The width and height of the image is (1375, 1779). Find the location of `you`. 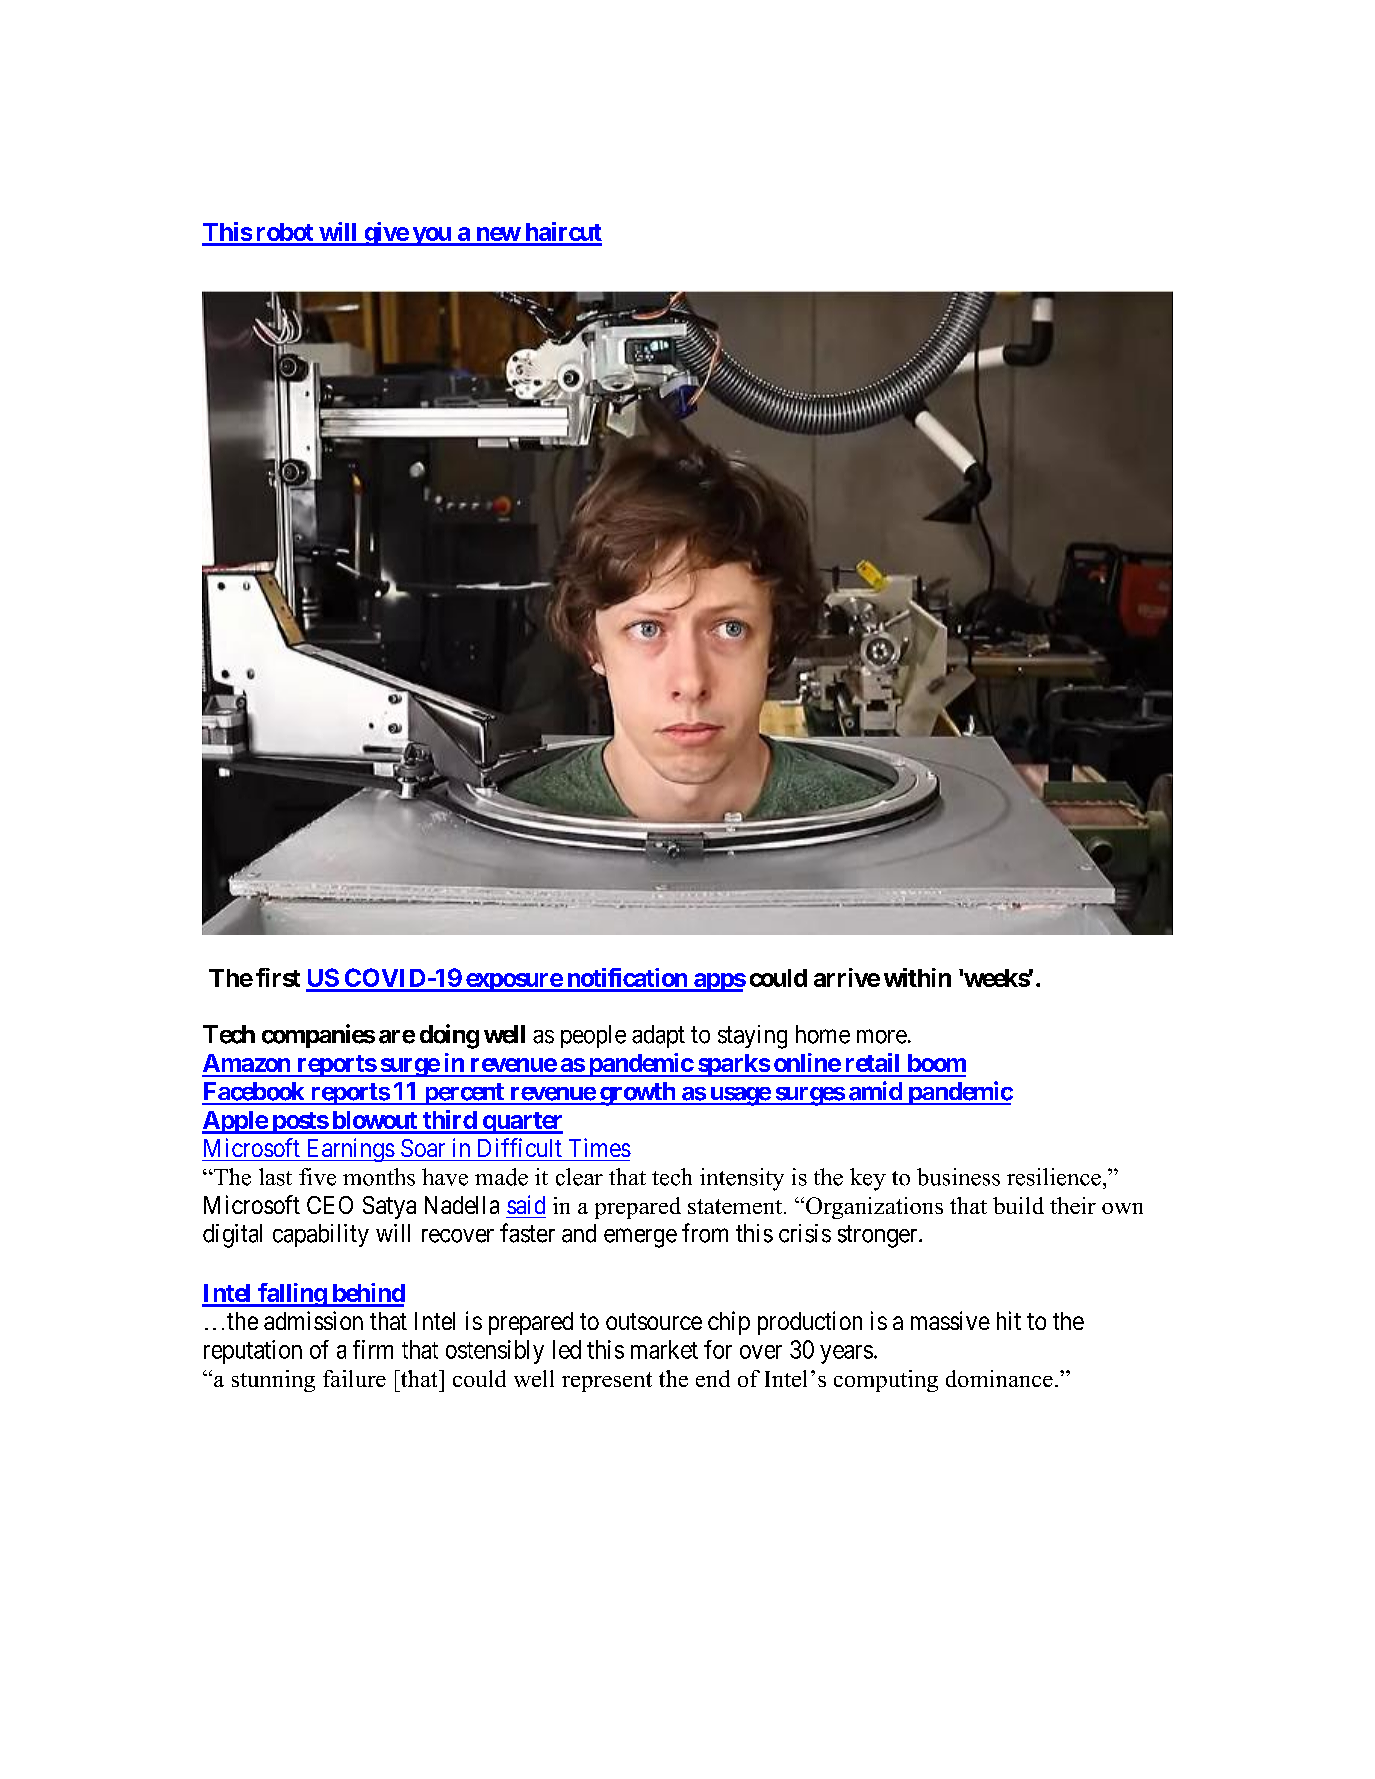

you is located at coordinates (431, 236).
